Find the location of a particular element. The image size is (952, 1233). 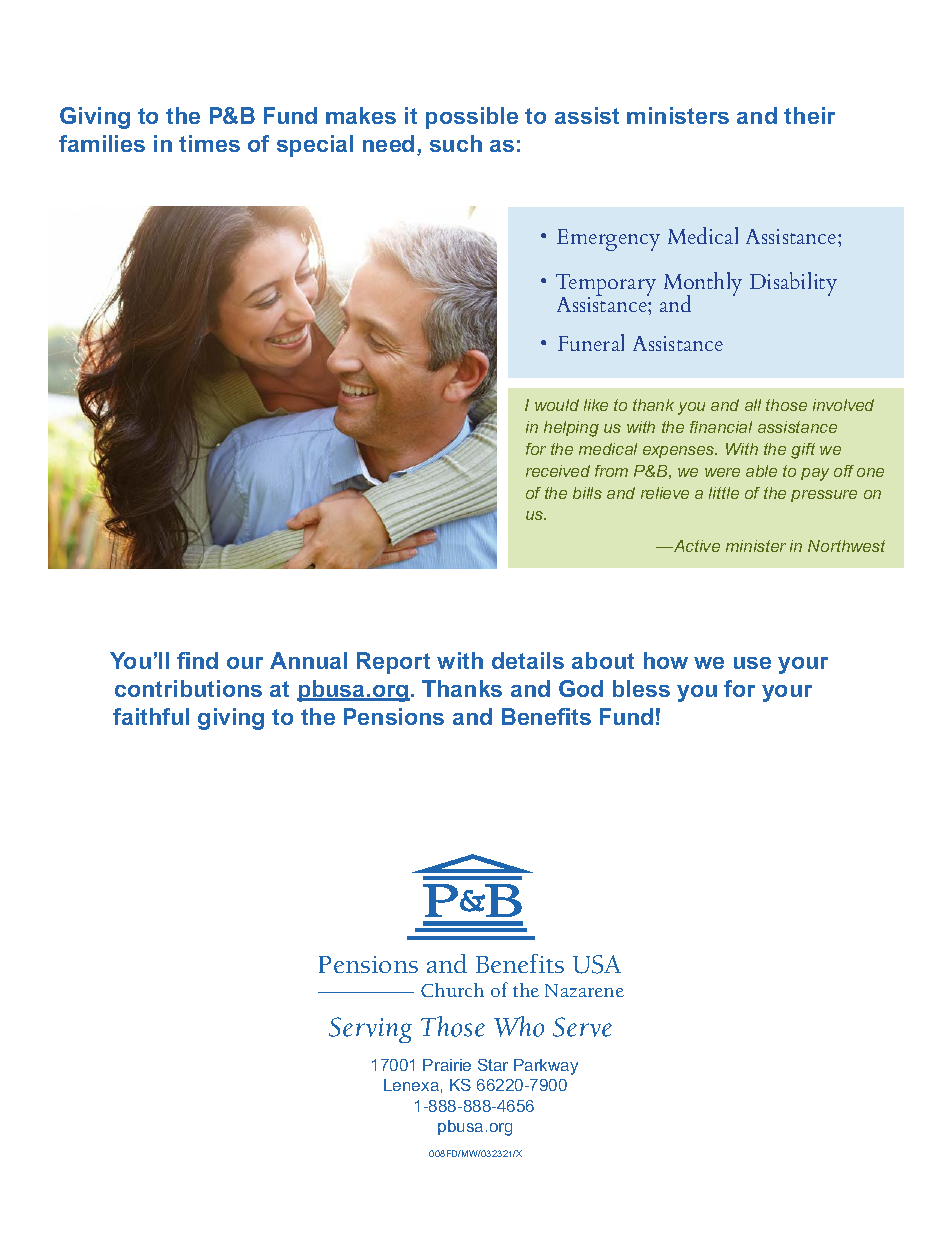

find is located at coordinates (197, 660).
